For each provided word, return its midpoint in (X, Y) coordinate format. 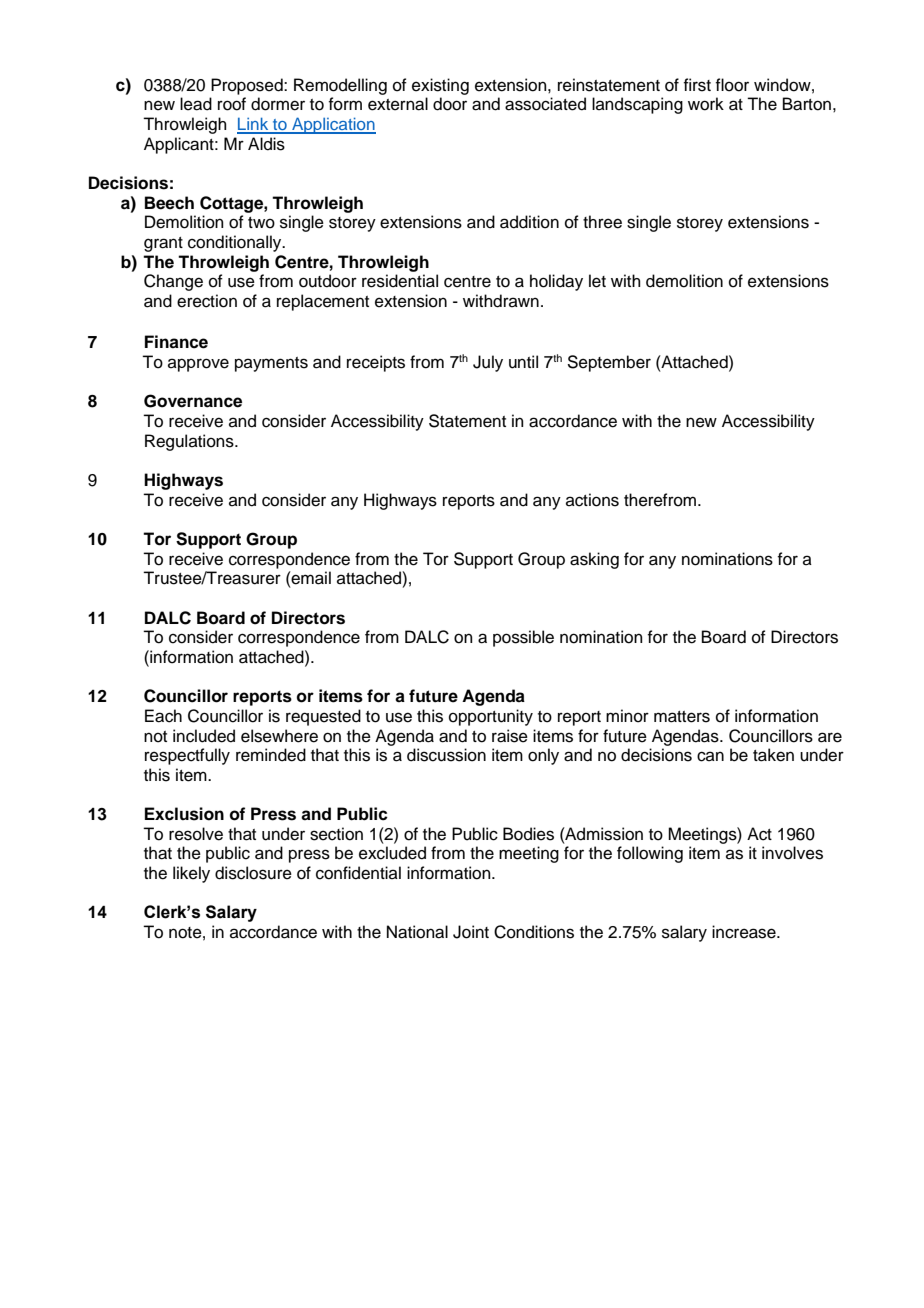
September (609, 363)
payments (271, 364)
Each (163, 716)
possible (523, 638)
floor (732, 85)
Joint (471, 932)
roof (232, 104)
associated (545, 104)
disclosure (253, 873)
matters (682, 717)
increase (745, 932)
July (488, 363)
